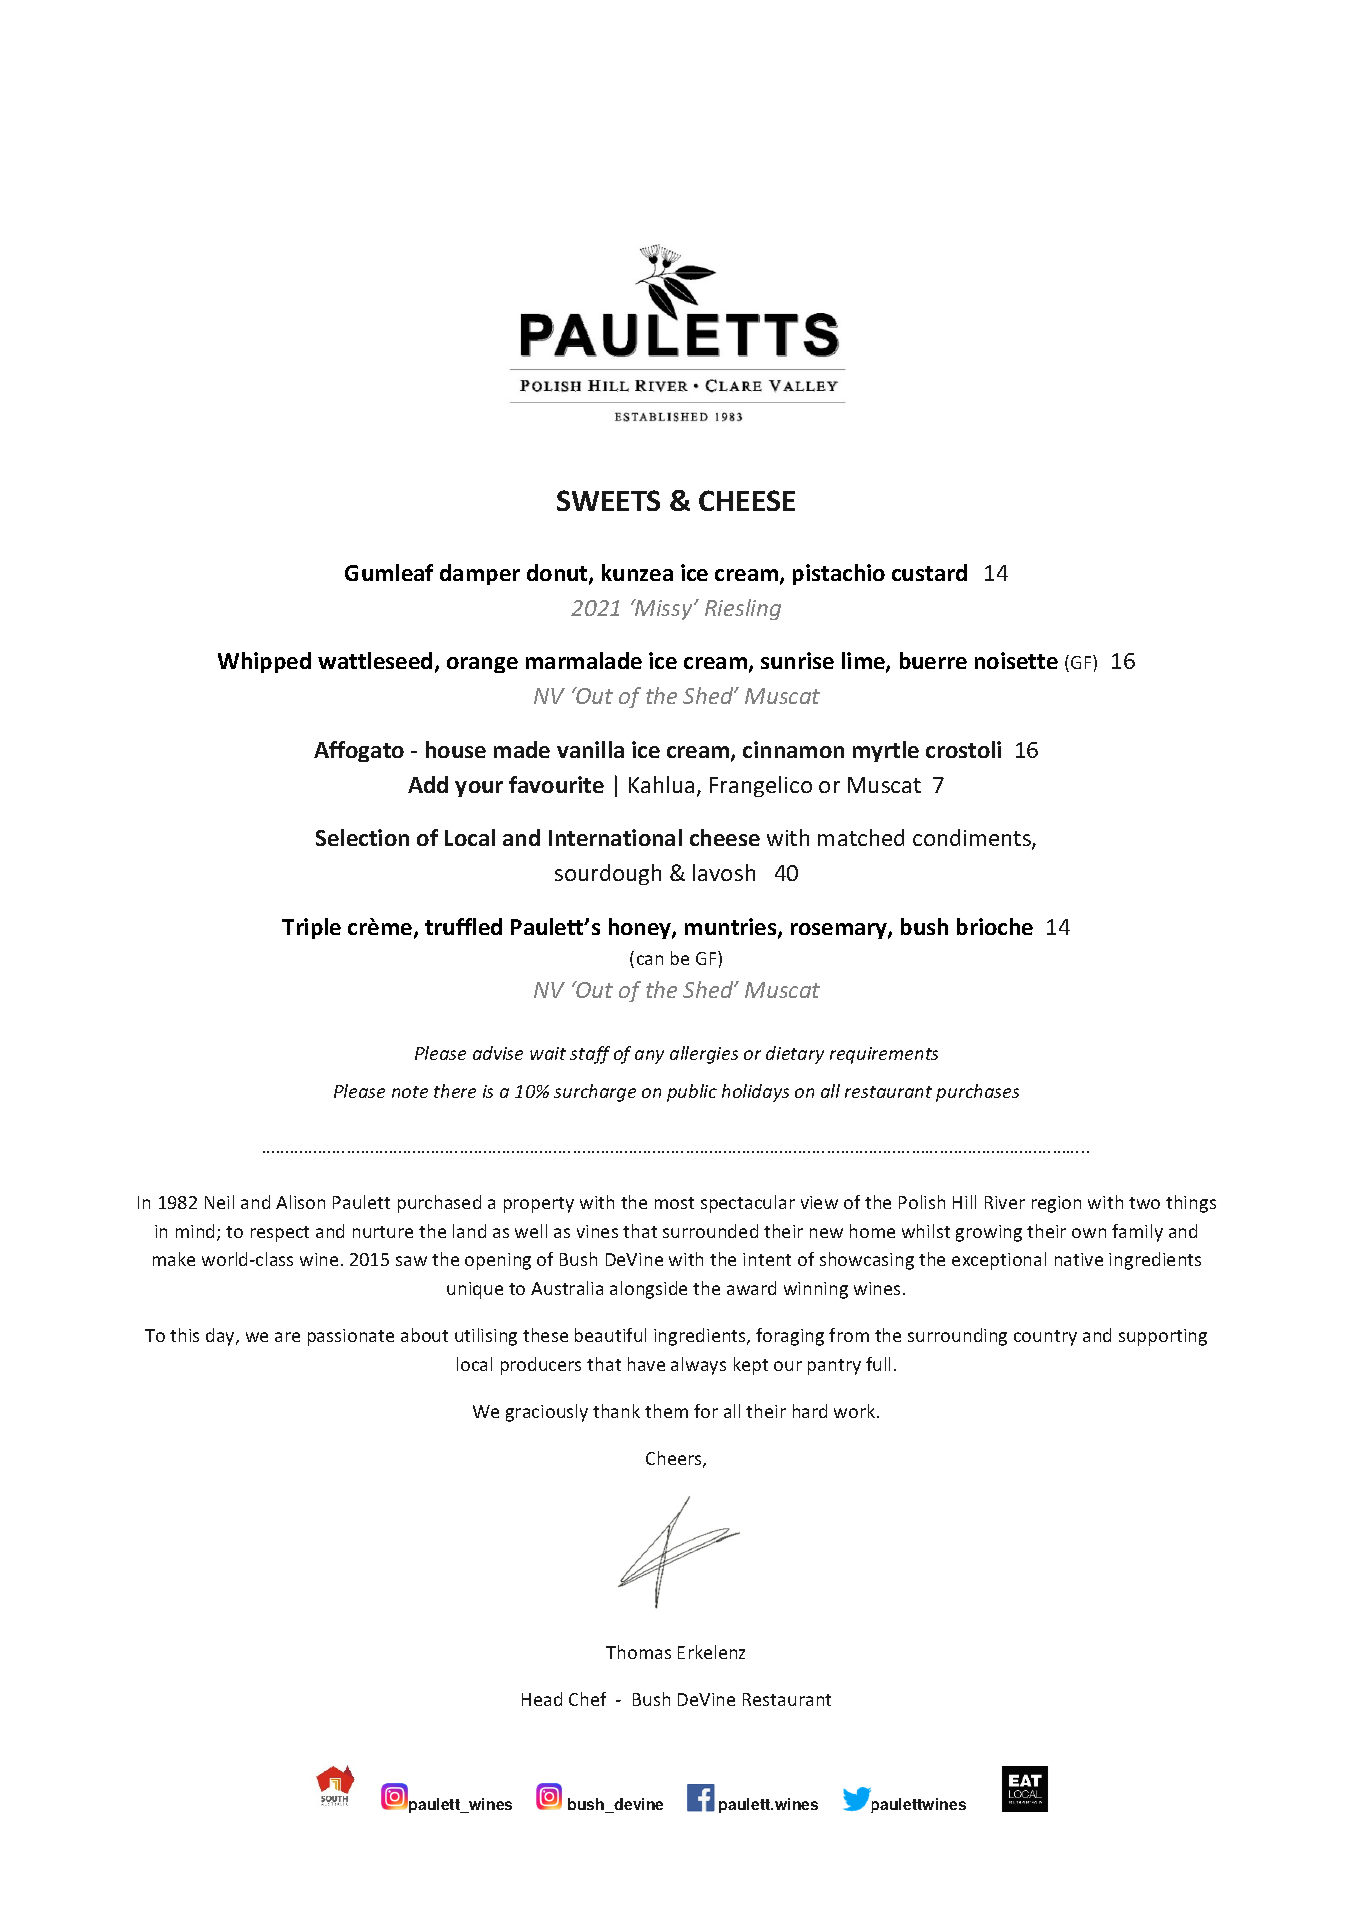 This screenshot has width=1353, height=1915. I want to click on can, so click(650, 960).
